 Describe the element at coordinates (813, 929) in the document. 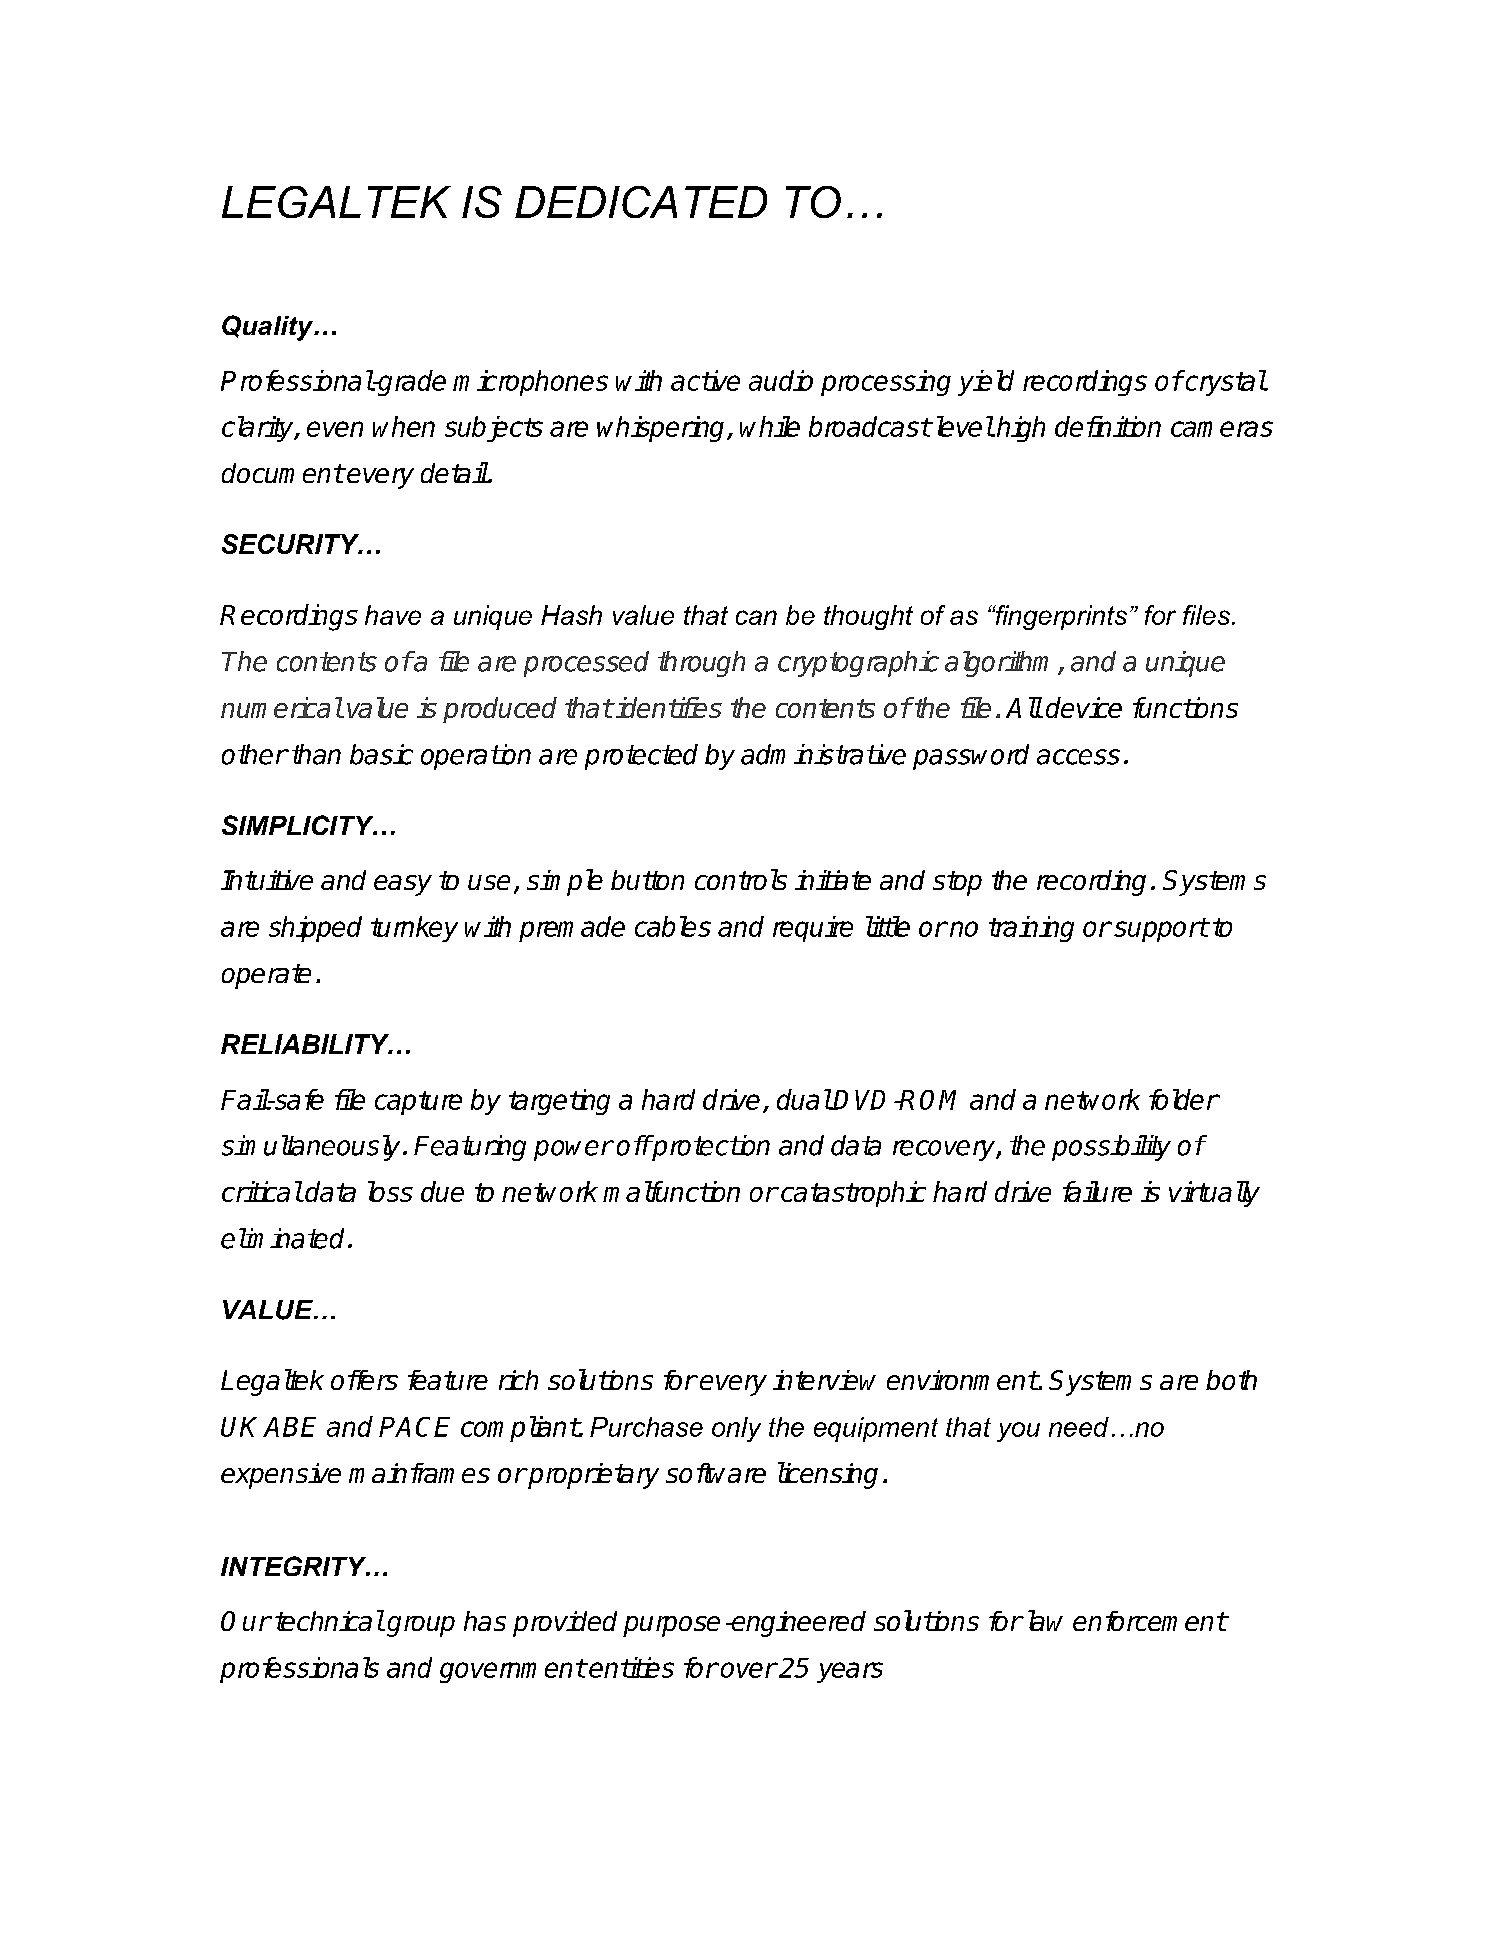

I see `require` at that location.
